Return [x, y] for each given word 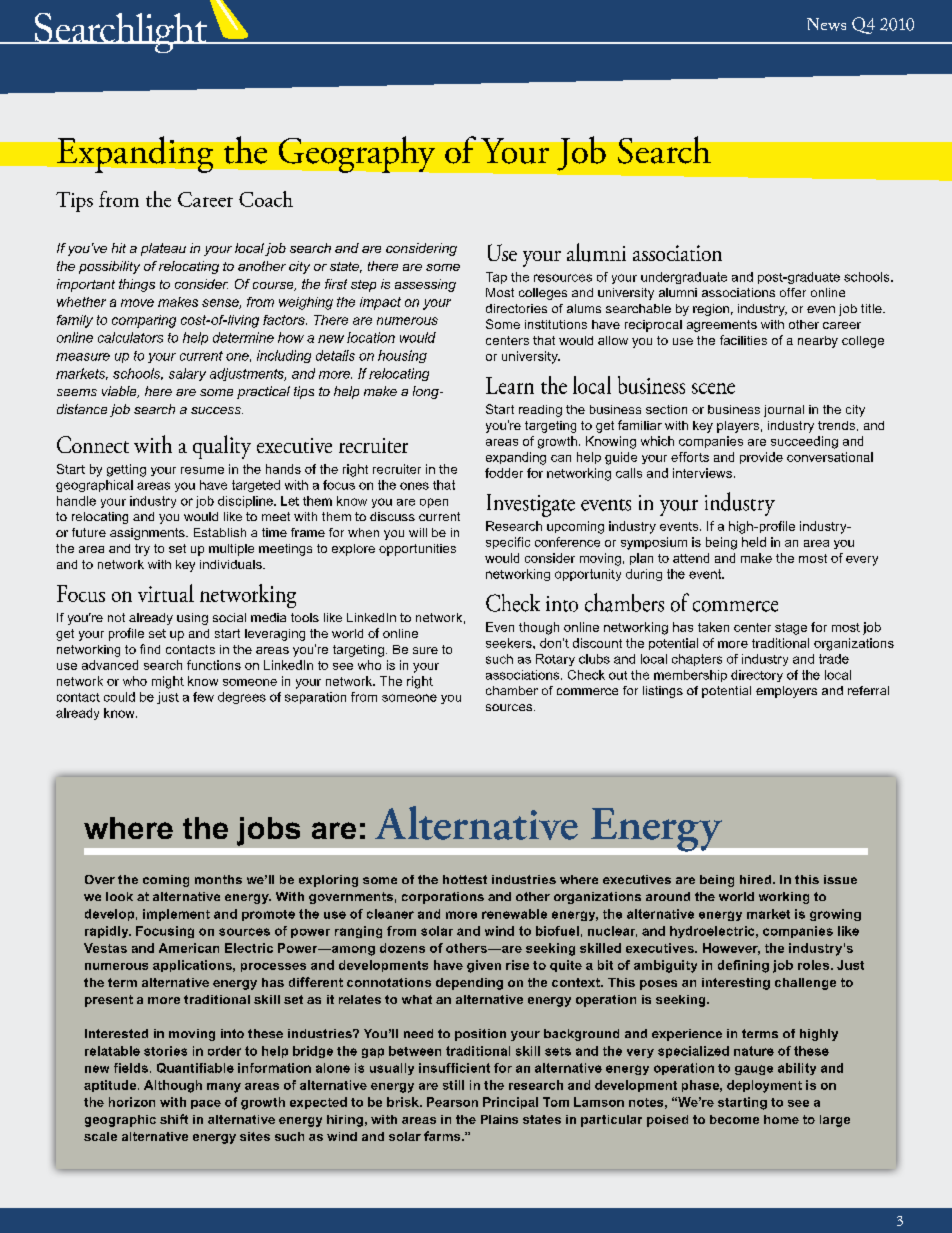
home [781, 1119]
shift [174, 1119]
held [754, 542]
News [826, 24]
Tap [496, 278]
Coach [266, 199]
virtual [166, 593]
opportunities [417, 550]
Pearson [452, 1102]
